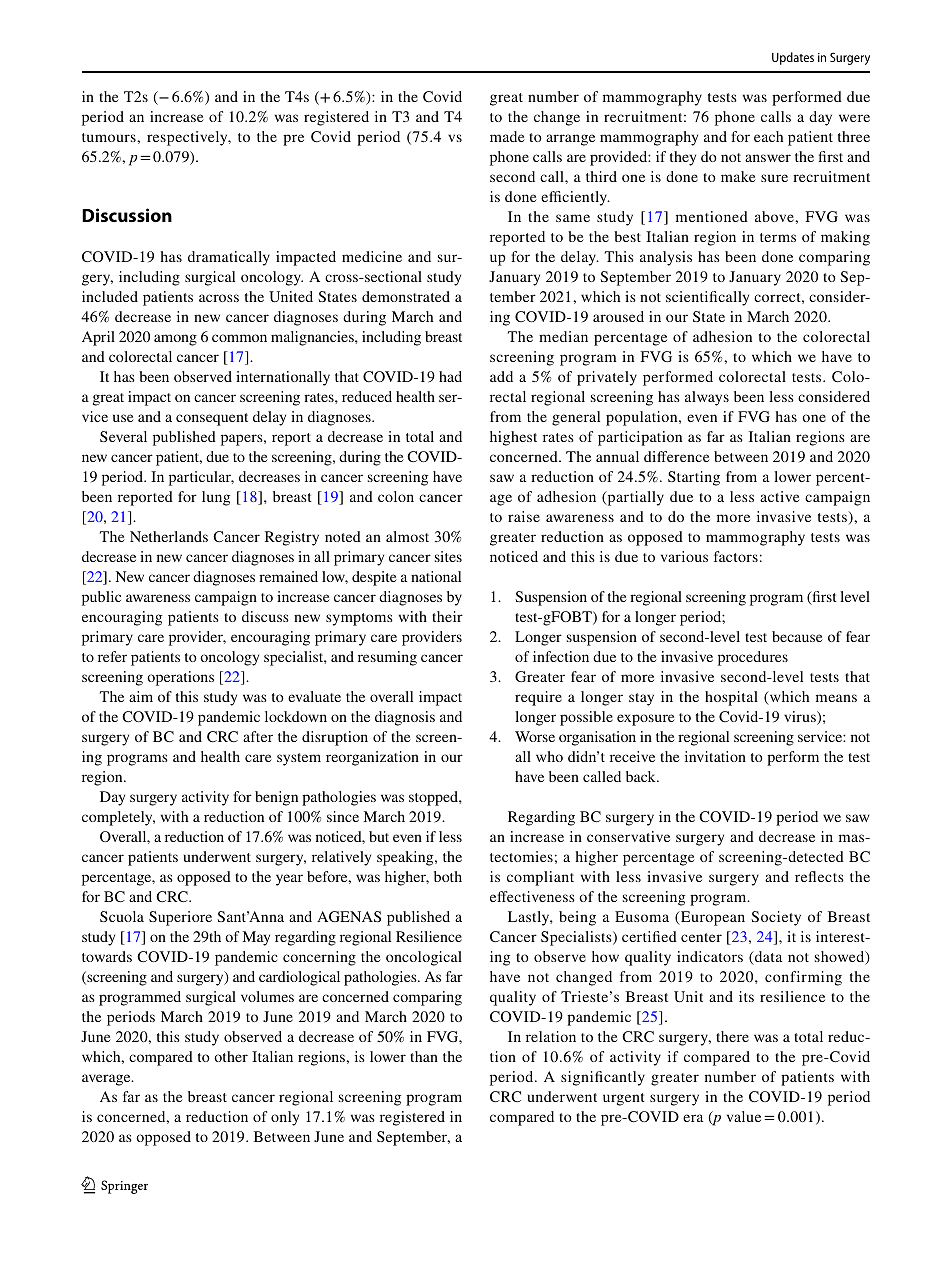 The image size is (952, 1265). I want to click on other, so click(231, 1056).
